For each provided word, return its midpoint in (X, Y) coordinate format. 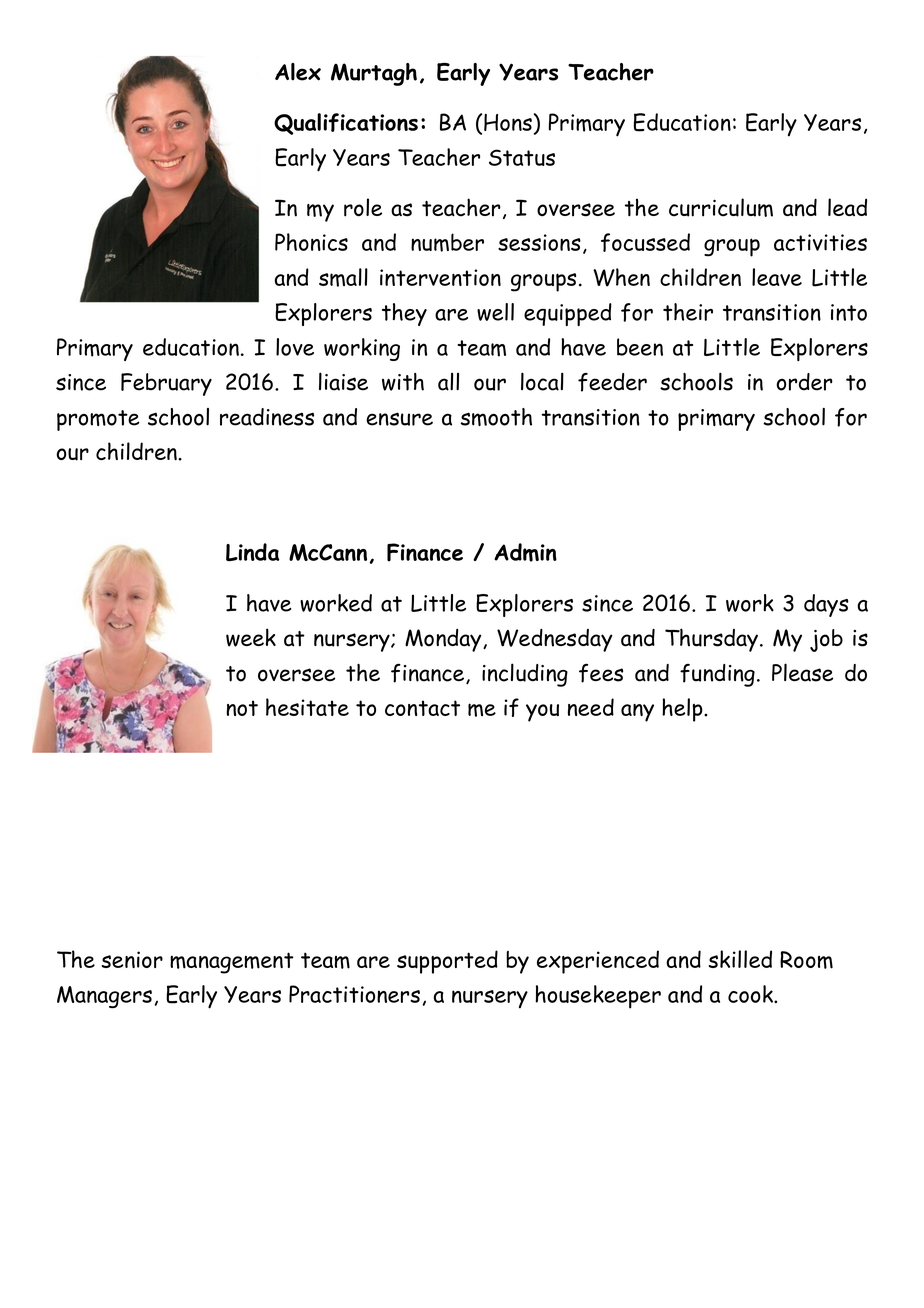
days (826, 605)
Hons (508, 122)
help (683, 710)
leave (777, 277)
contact (422, 708)
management (232, 963)
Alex (298, 72)
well (495, 312)
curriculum (721, 207)
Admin (525, 552)
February (166, 384)
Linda (252, 552)
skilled (740, 959)
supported (447, 962)
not (242, 708)
